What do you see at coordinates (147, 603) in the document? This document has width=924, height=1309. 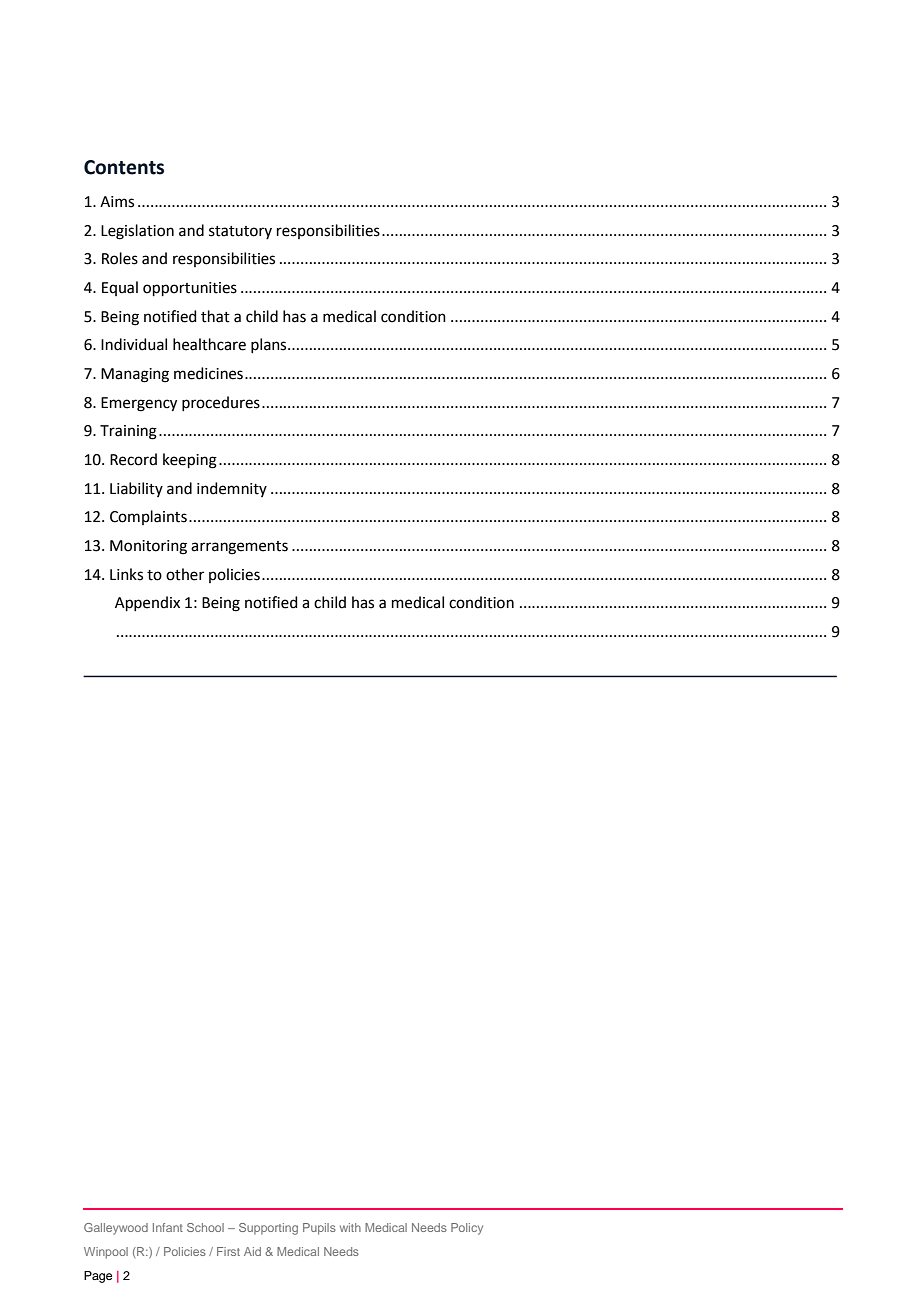 I see `Appendix` at bounding box center [147, 603].
